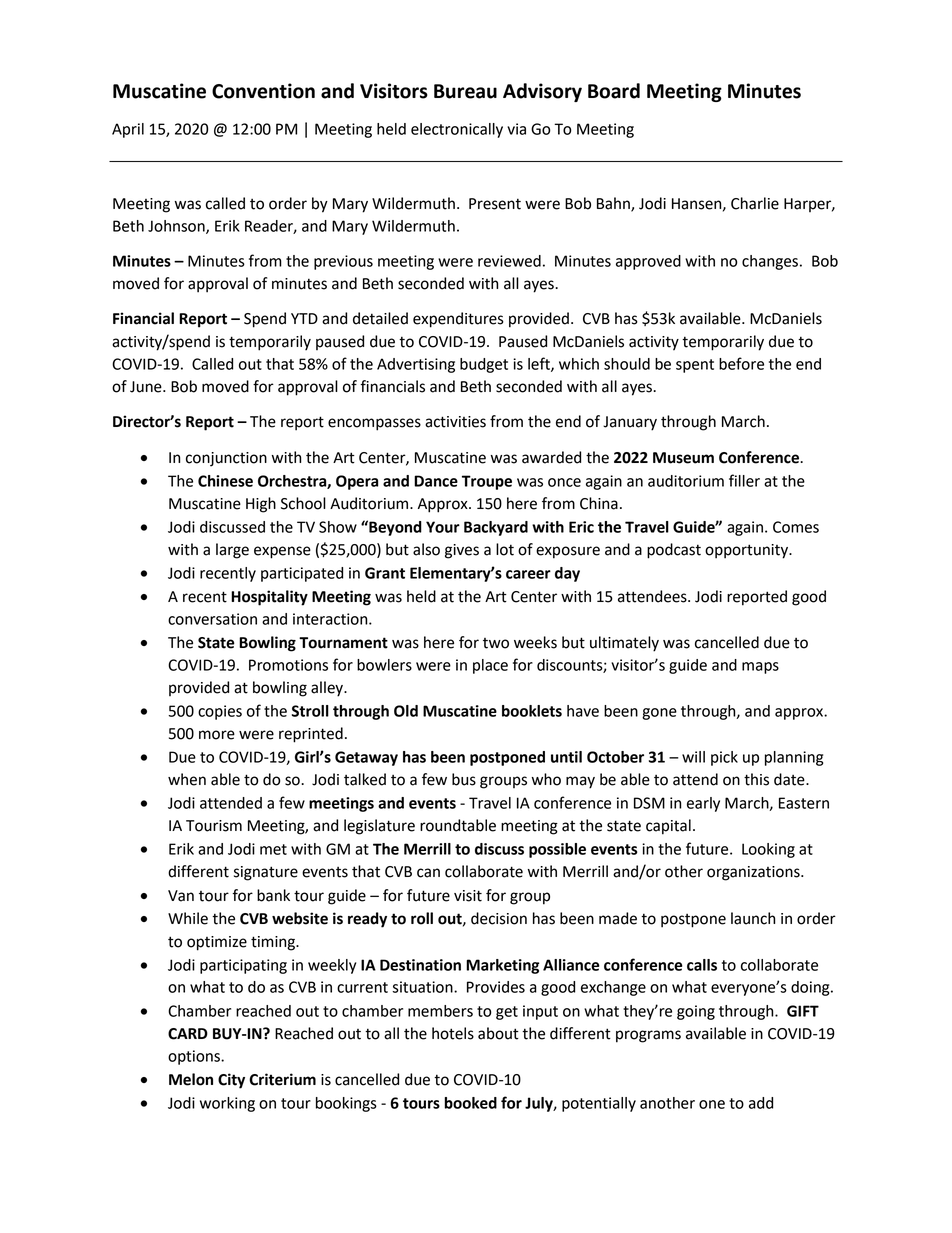  Describe the element at coordinates (683, 458) in the screenshot. I see `Museum` at that location.
